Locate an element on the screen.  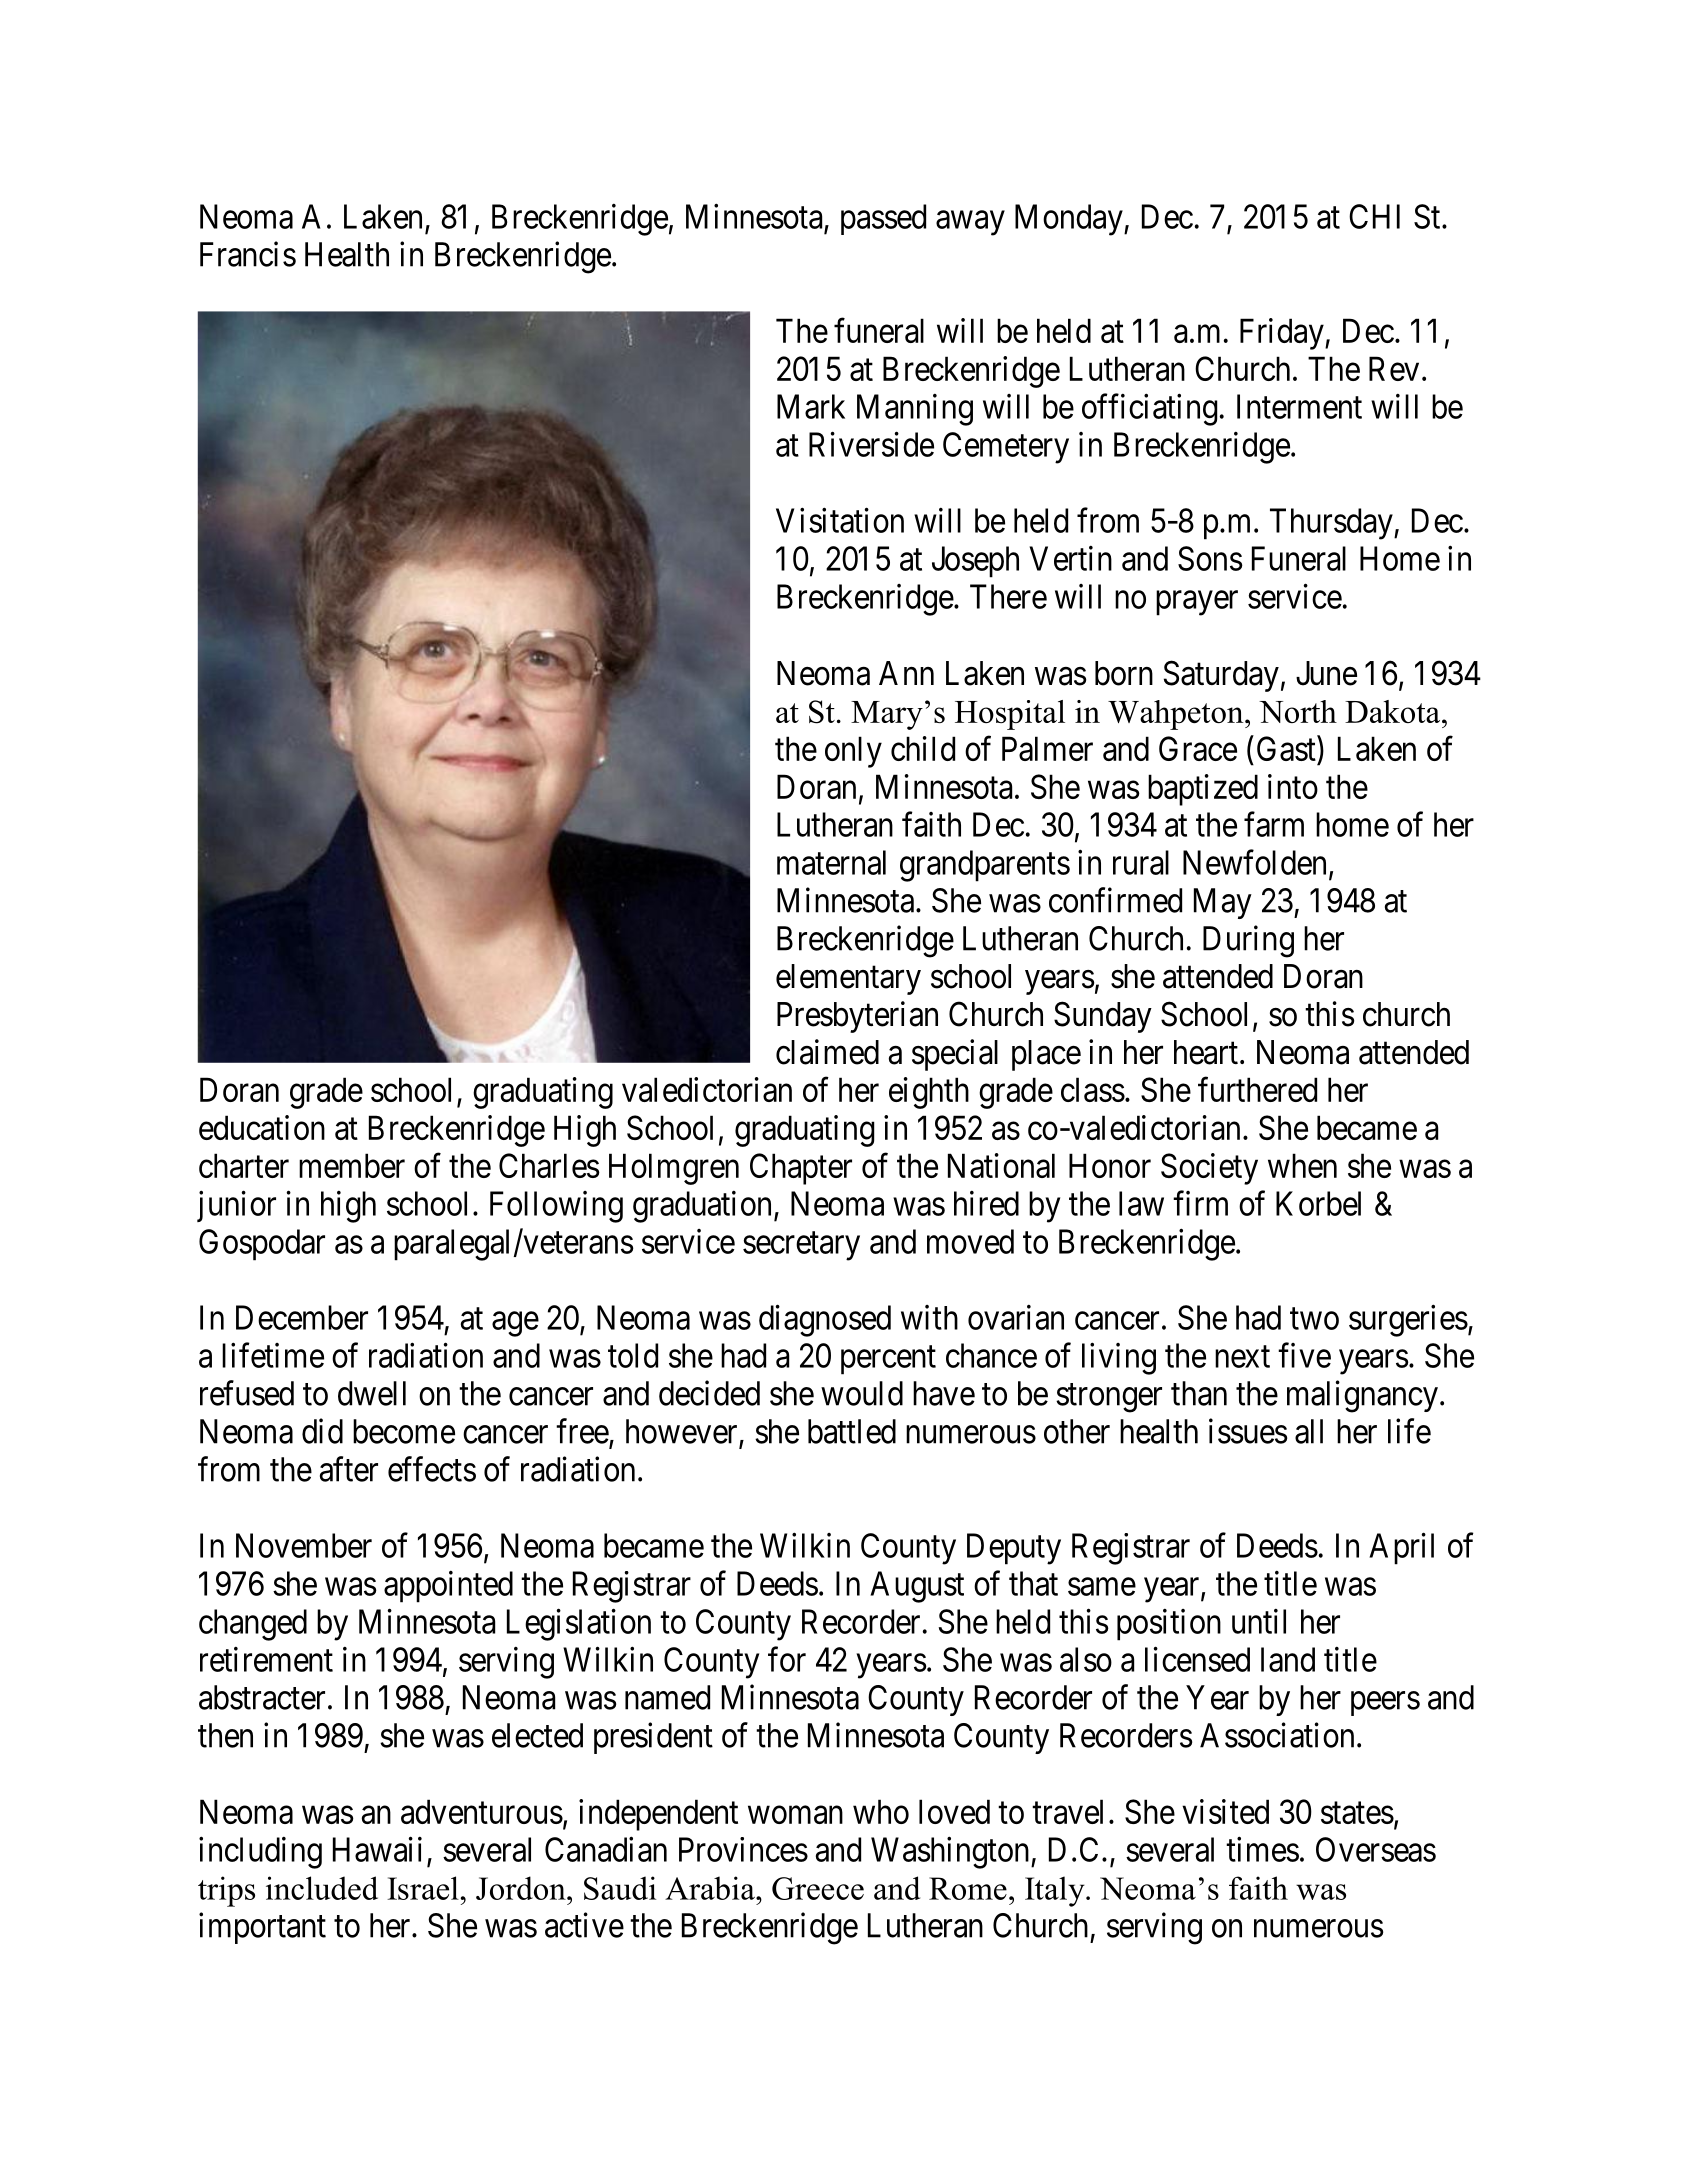
Francis is located at coordinates (248, 254).
